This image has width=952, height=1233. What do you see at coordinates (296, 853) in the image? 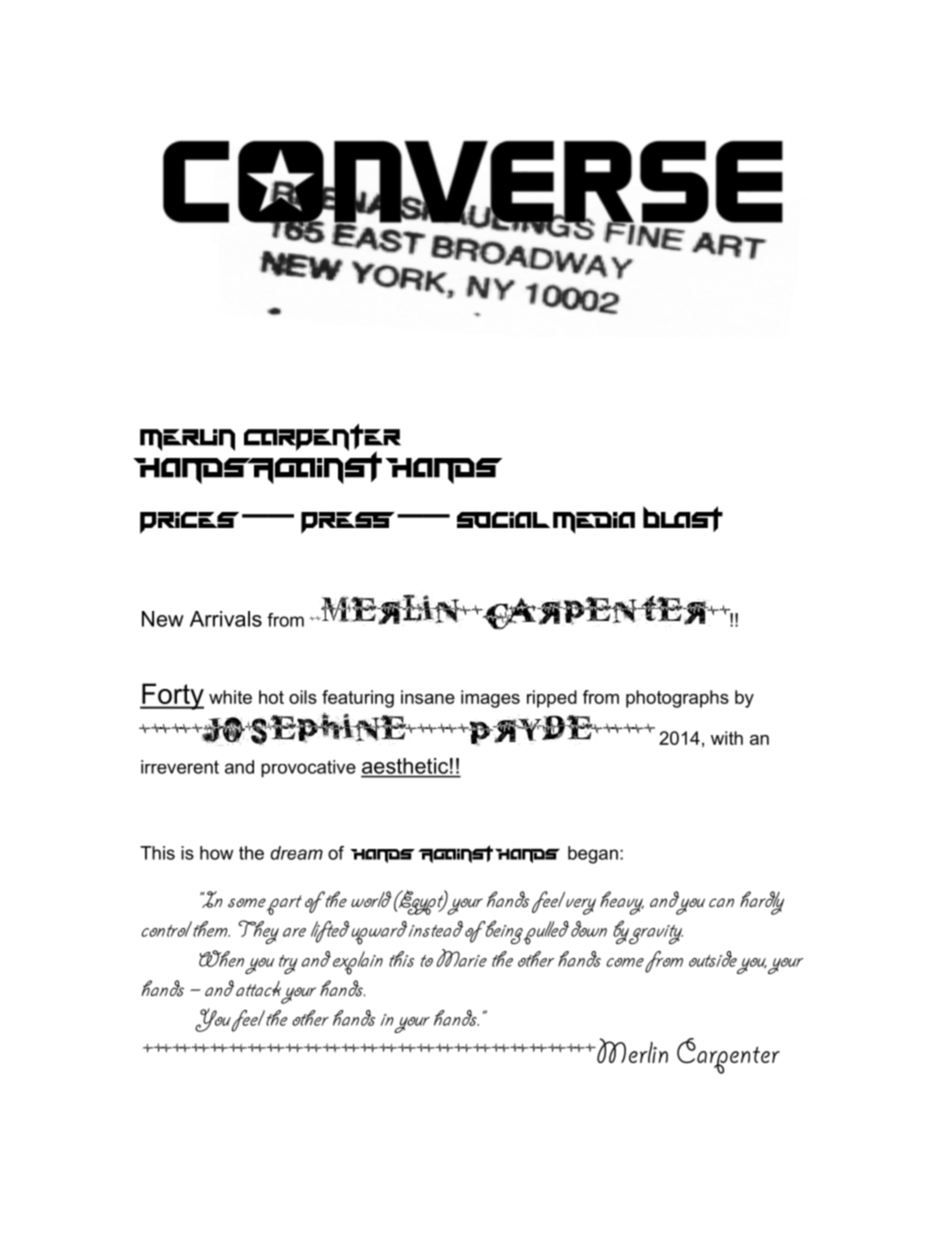
I see `dream` at bounding box center [296, 853].
